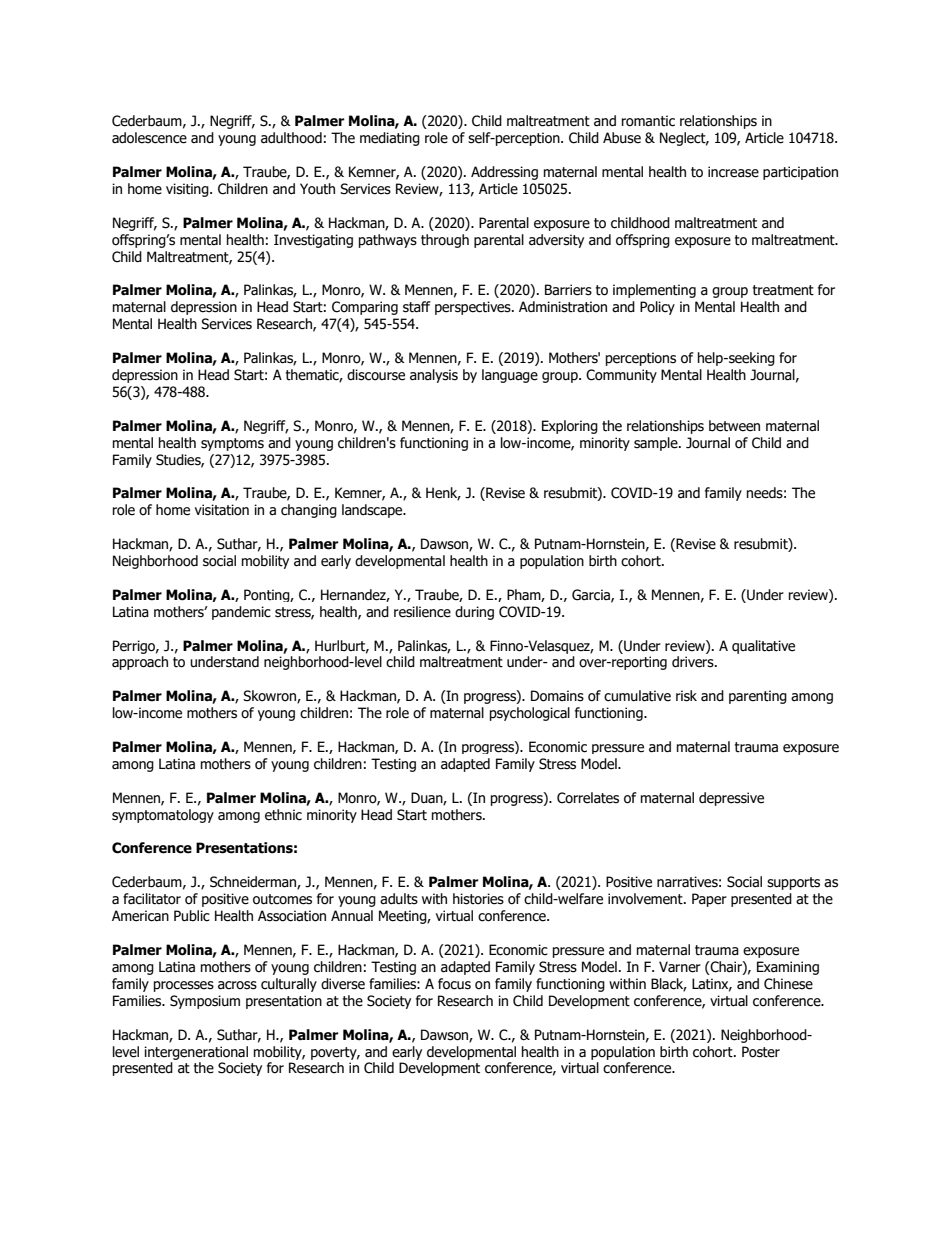 The height and width of the page is (1233, 952). I want to click on Policy, so click(657, 308).
